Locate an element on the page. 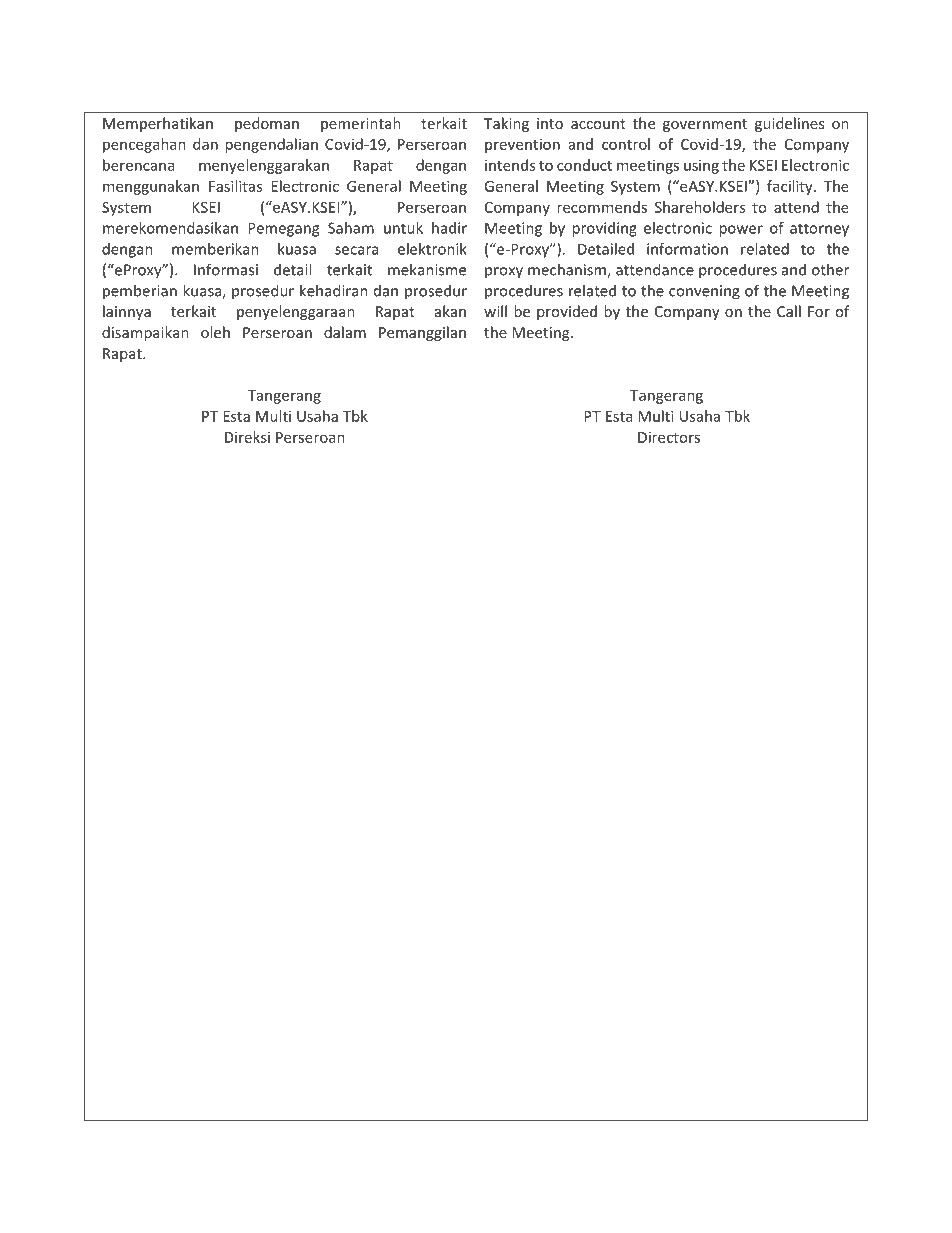  Call is located at coordinates (789, 311).
